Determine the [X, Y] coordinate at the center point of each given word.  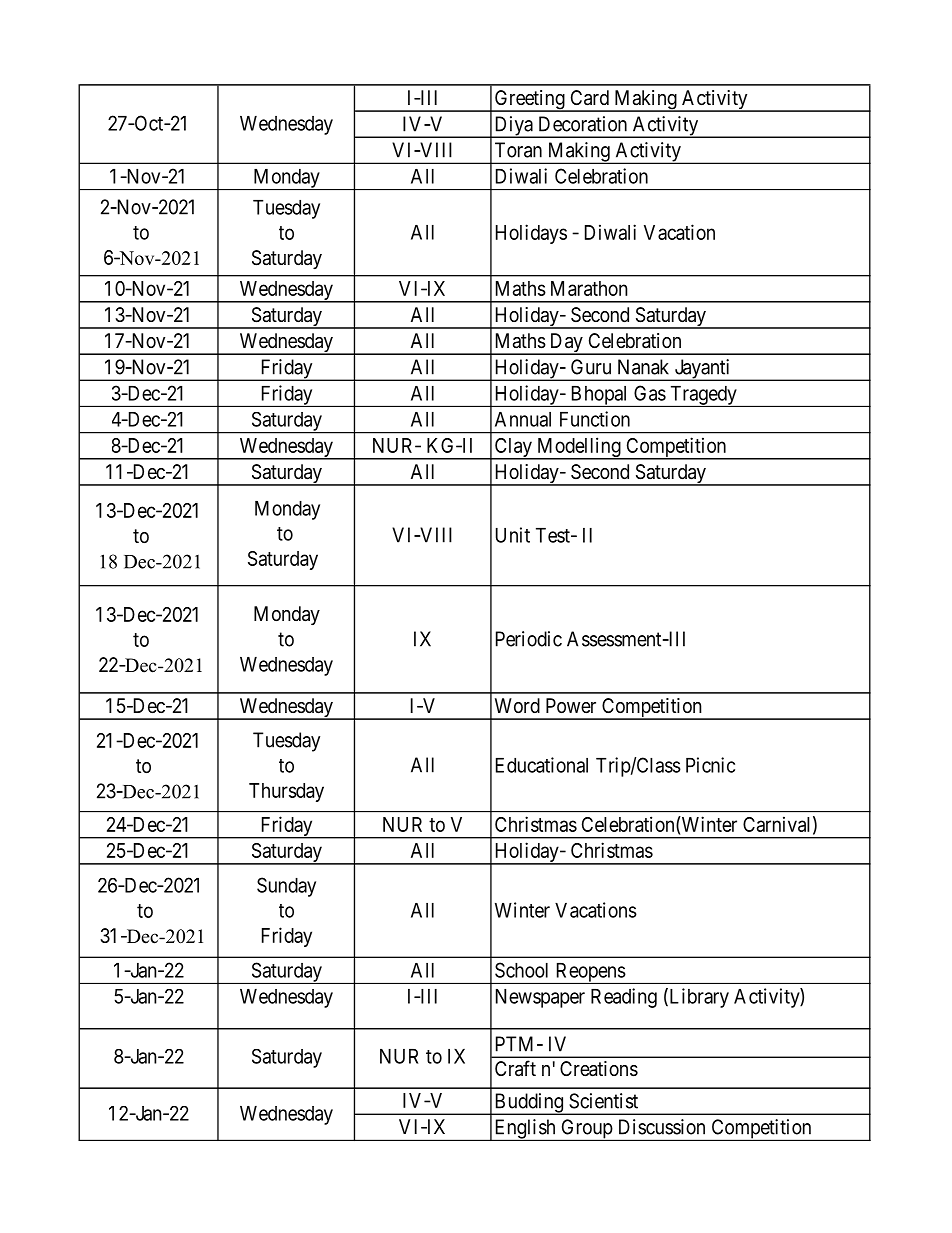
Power [571, 705]
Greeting [529, 101]
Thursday [286, 792]
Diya [513, 127]
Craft [515, 1068]
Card [590, 98]
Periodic [529, 639]
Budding [528, 1104]
